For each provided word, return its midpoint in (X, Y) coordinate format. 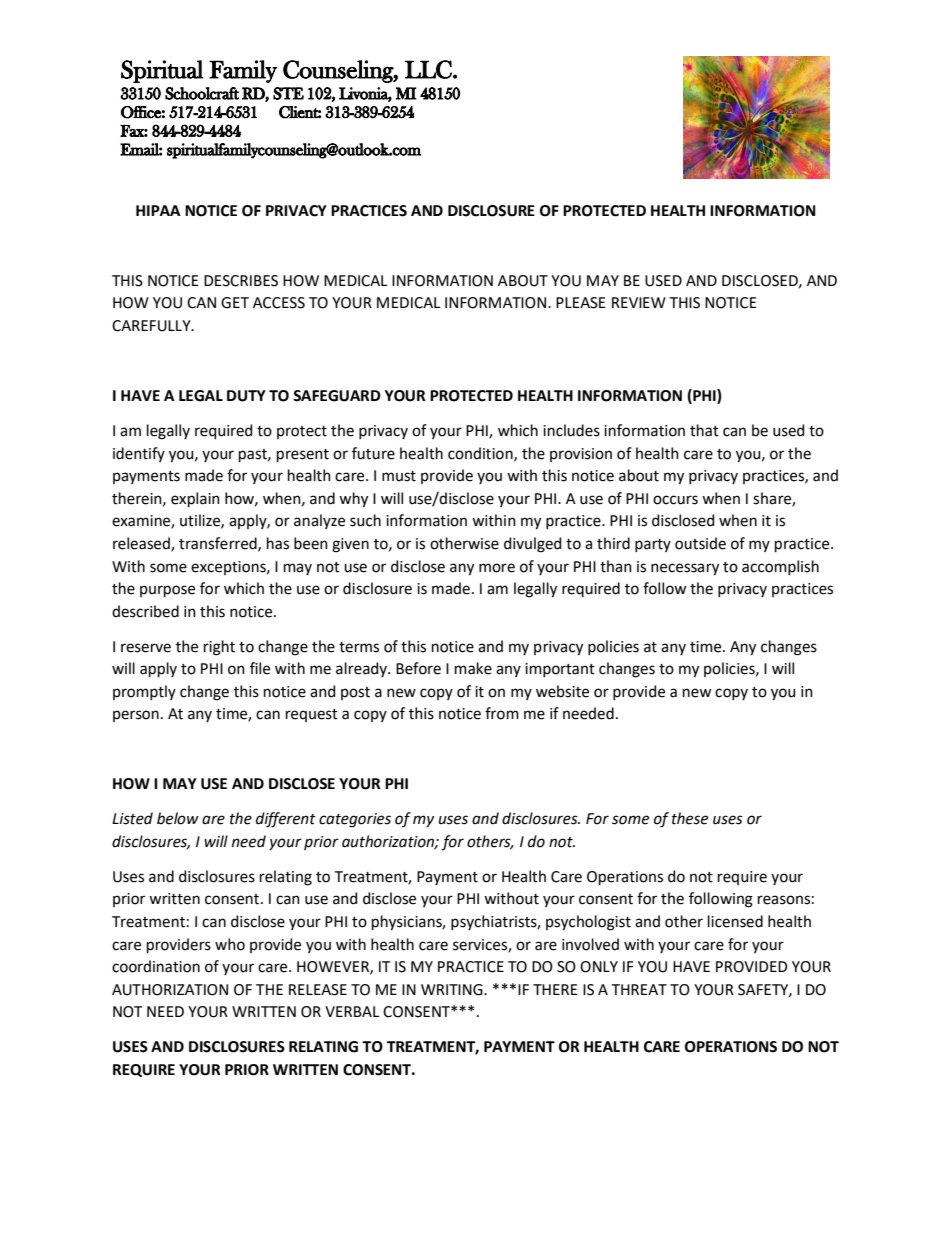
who (230, 944)
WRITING (453, 990)
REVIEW (639, 302)
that (704, 430)
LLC (429, 69)
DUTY (246, 396)
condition (481, 454)
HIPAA (158, 210)
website (562, 691)
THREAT (639, 989)
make (473, 668)
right (219, 648)
